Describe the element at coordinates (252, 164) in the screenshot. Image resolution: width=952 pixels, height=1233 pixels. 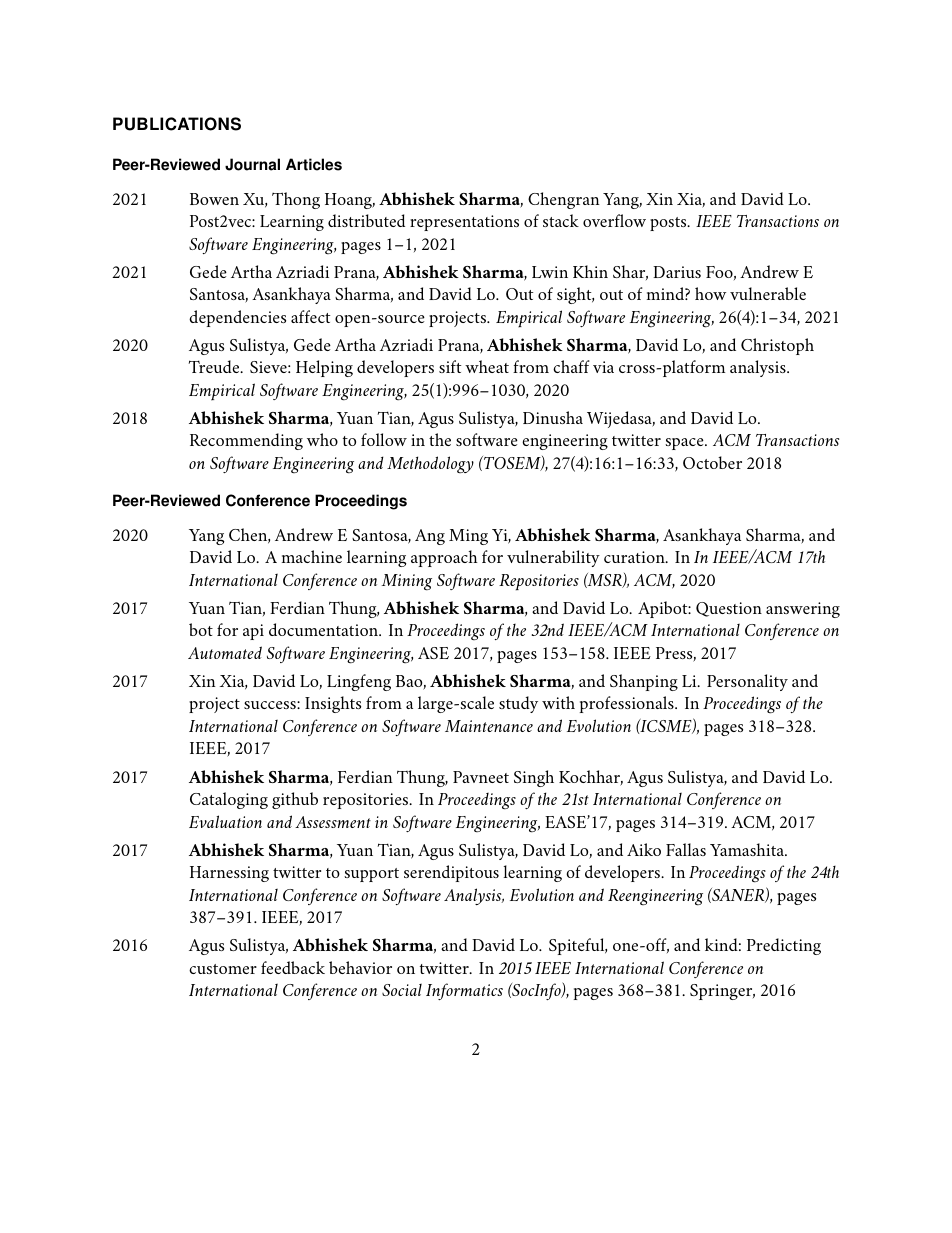
I see `Journal` at that location.
